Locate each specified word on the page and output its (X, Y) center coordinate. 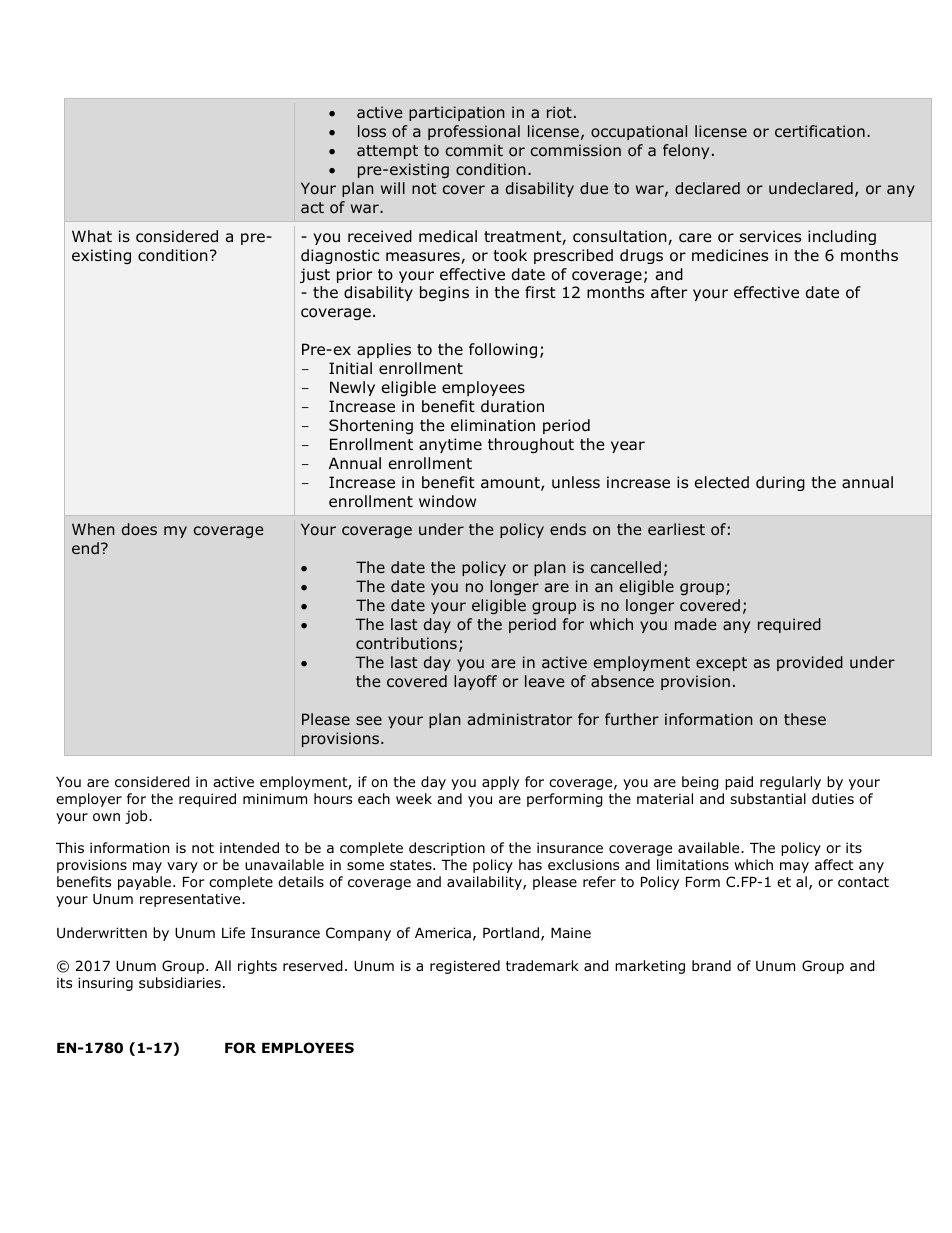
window (447, 501)
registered (465, 967)
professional (474, 132)
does (139, 529)
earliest (676, 529)
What (92, 236)
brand (711, 965)
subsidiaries (180, 983)
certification (820, 131)
